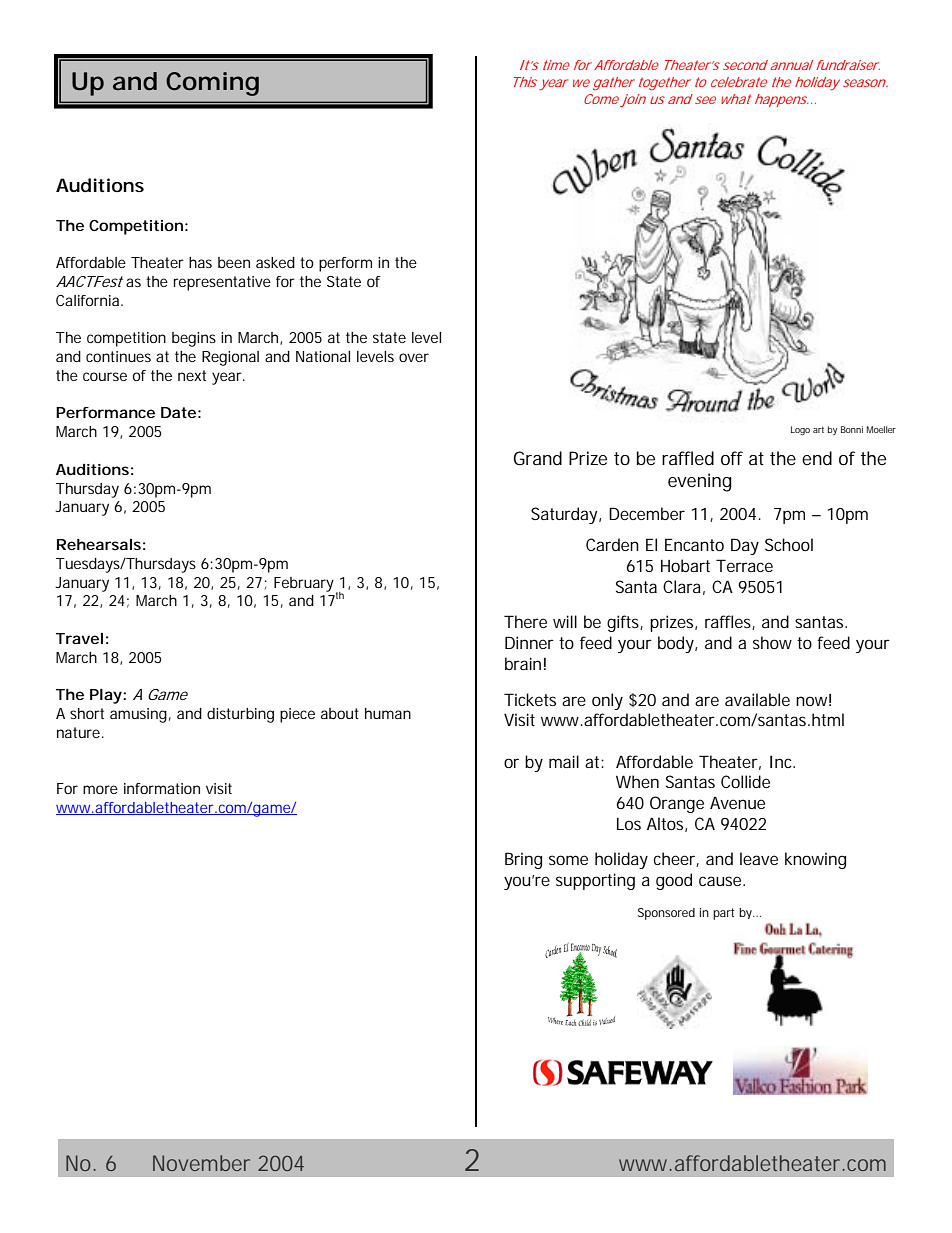 This screenshot has width=952, height=1233. What do you see at coordinates (178, 412) in the screenshot?
I see `Date` at bounding box center [178, 412].
